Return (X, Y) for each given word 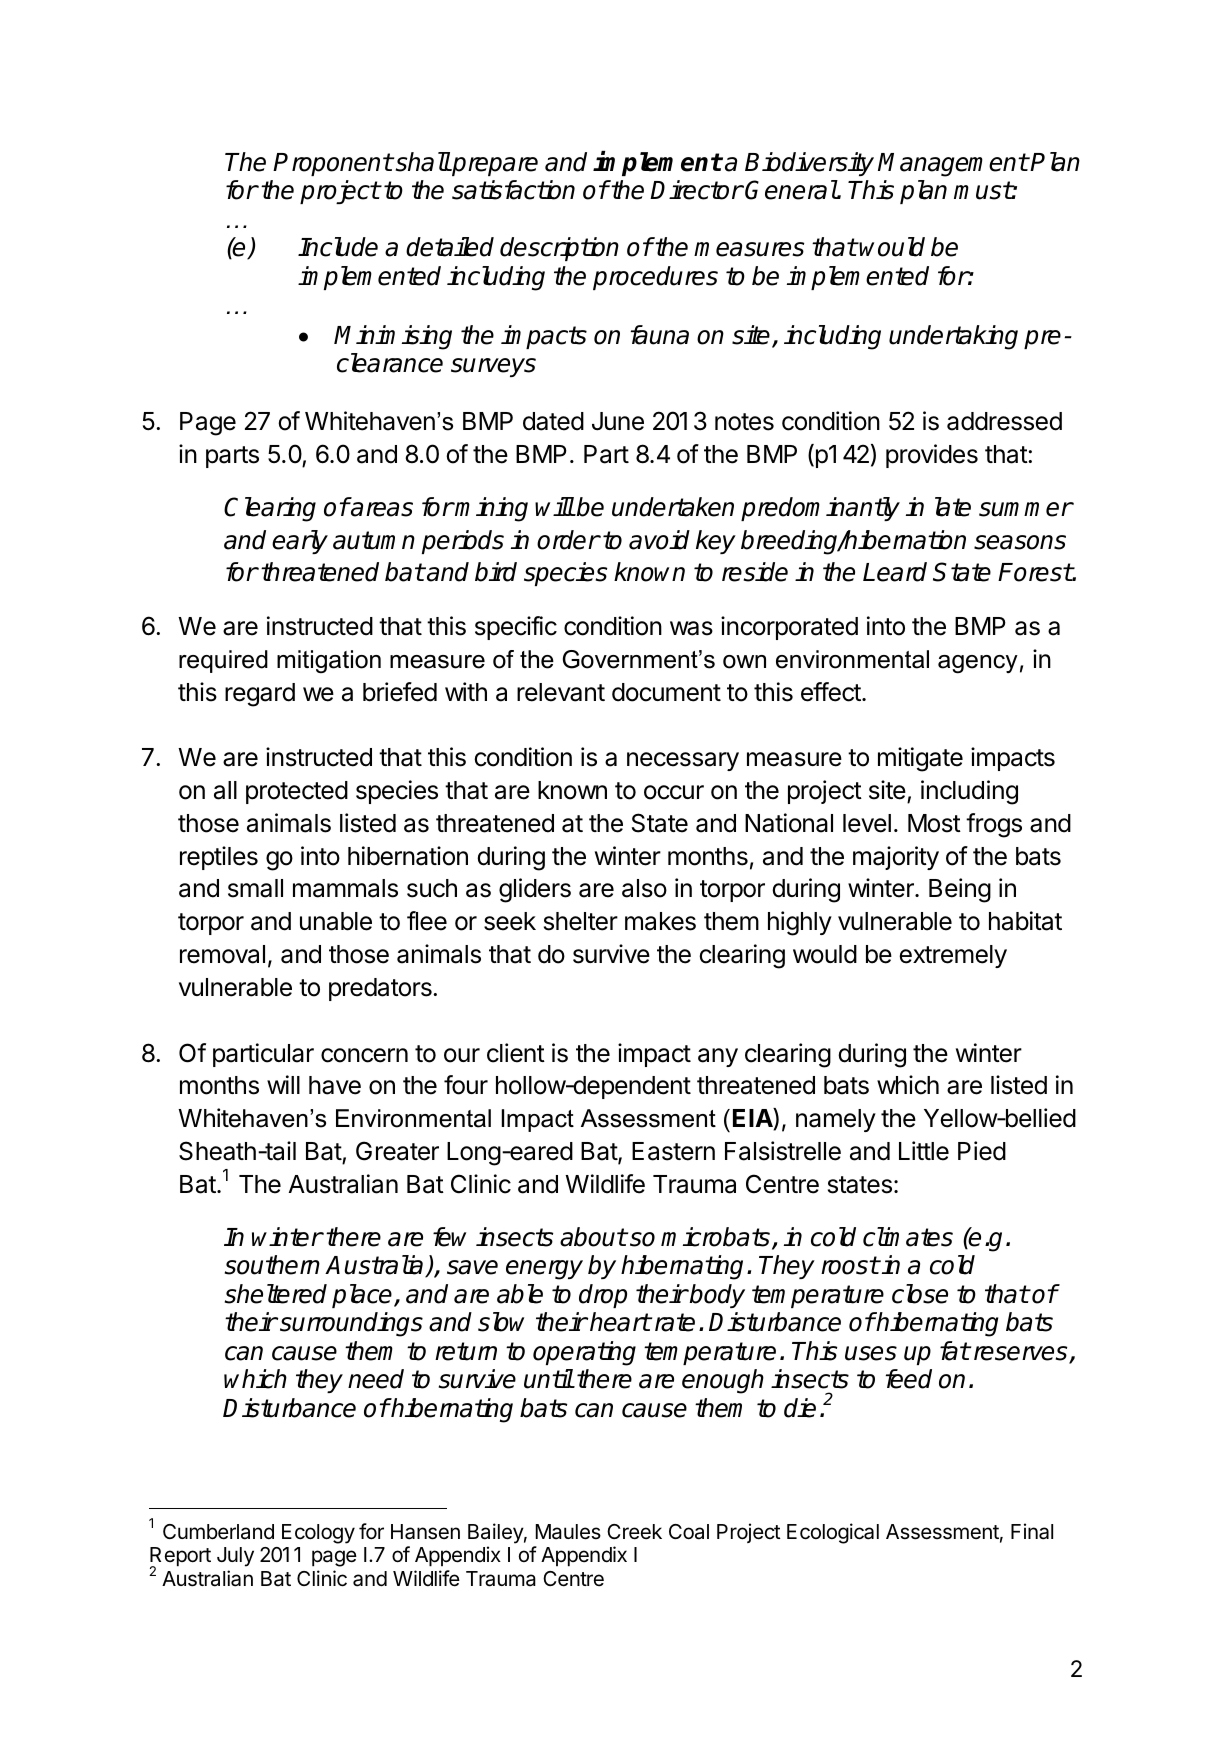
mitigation (329, 661)
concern (364, 1055)
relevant (561, 692)
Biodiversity (809, 164)
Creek (634, 1532)
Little (924, 1151)
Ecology (318, 1534)
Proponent (332, 164)
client (516, 1053)
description (559, 249)
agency (978, 664)
